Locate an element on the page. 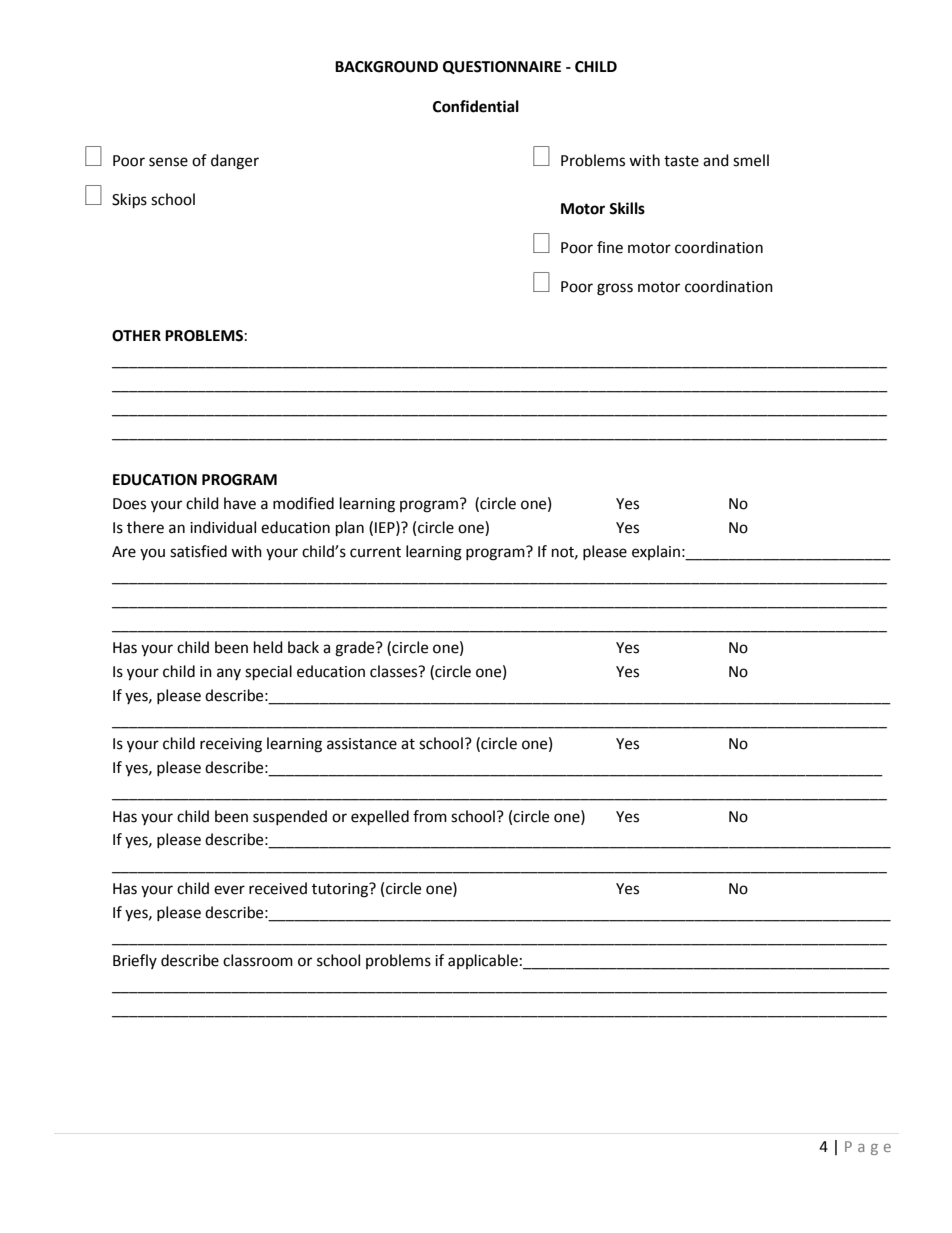 The width and height of the image is (952, 1233). sense is located at coordinates (168, 162).
